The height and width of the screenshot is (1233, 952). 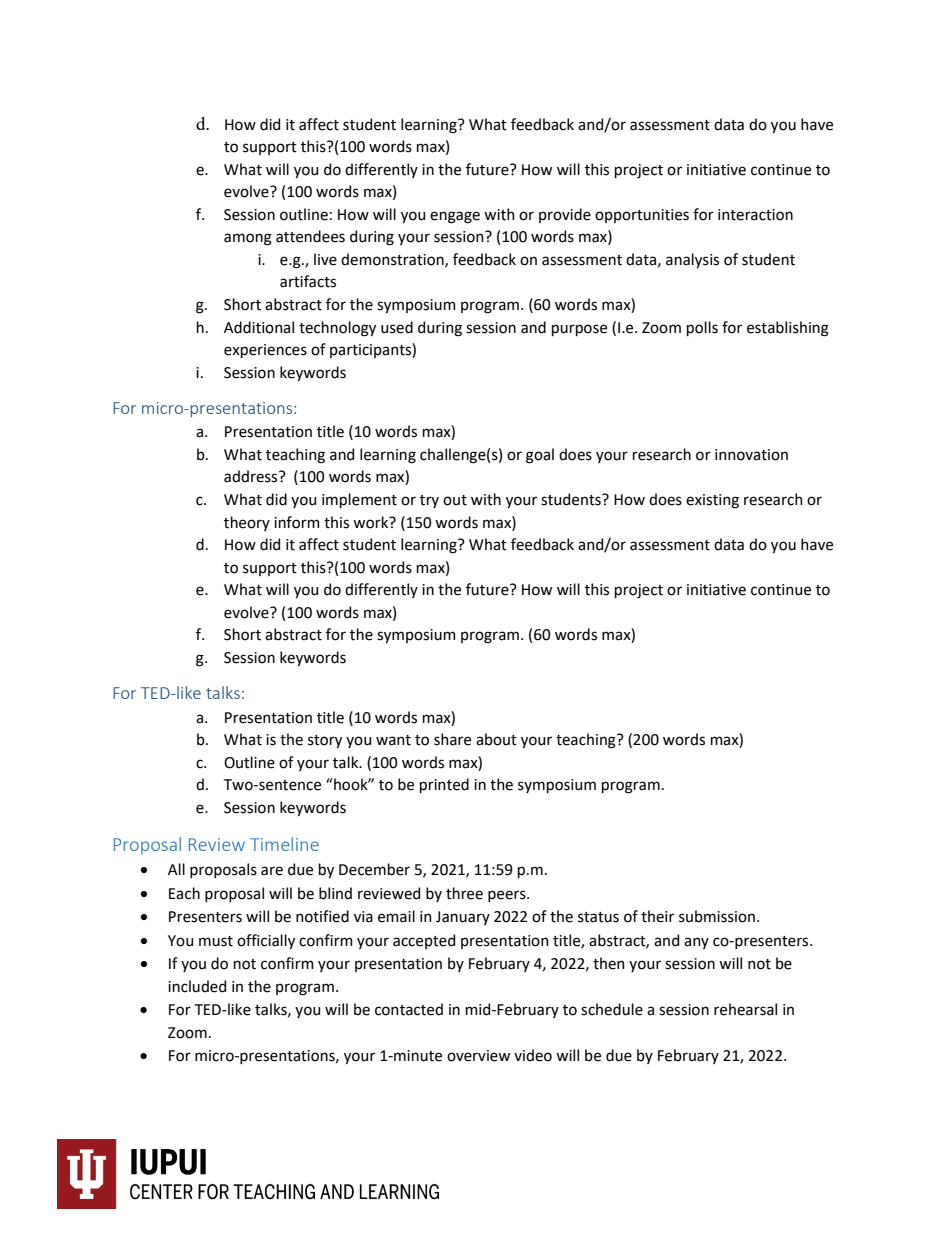 I want to click on existing, so click(x=712, y=501).
